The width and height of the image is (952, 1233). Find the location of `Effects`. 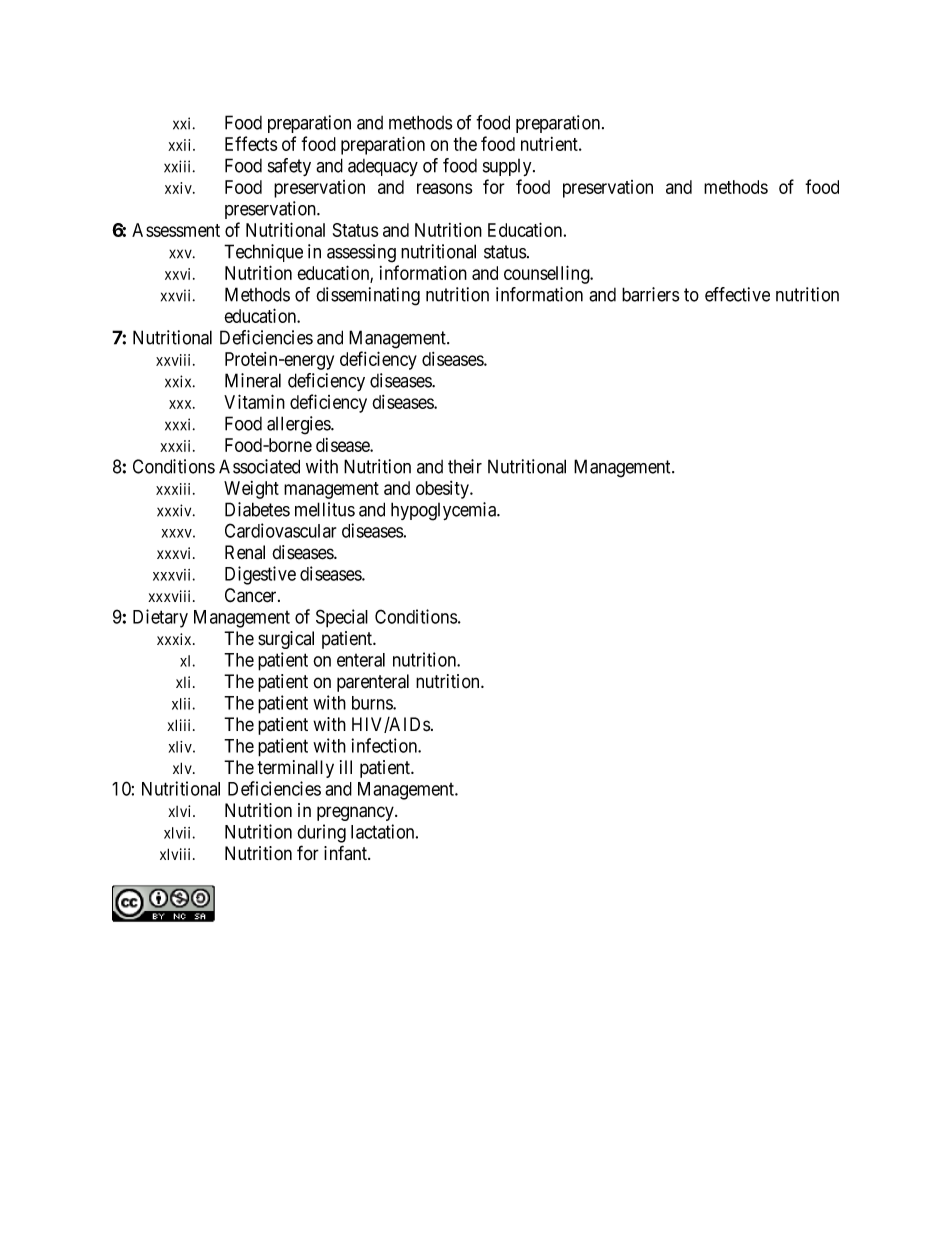

Effects is located at coordinates (251, 143).
